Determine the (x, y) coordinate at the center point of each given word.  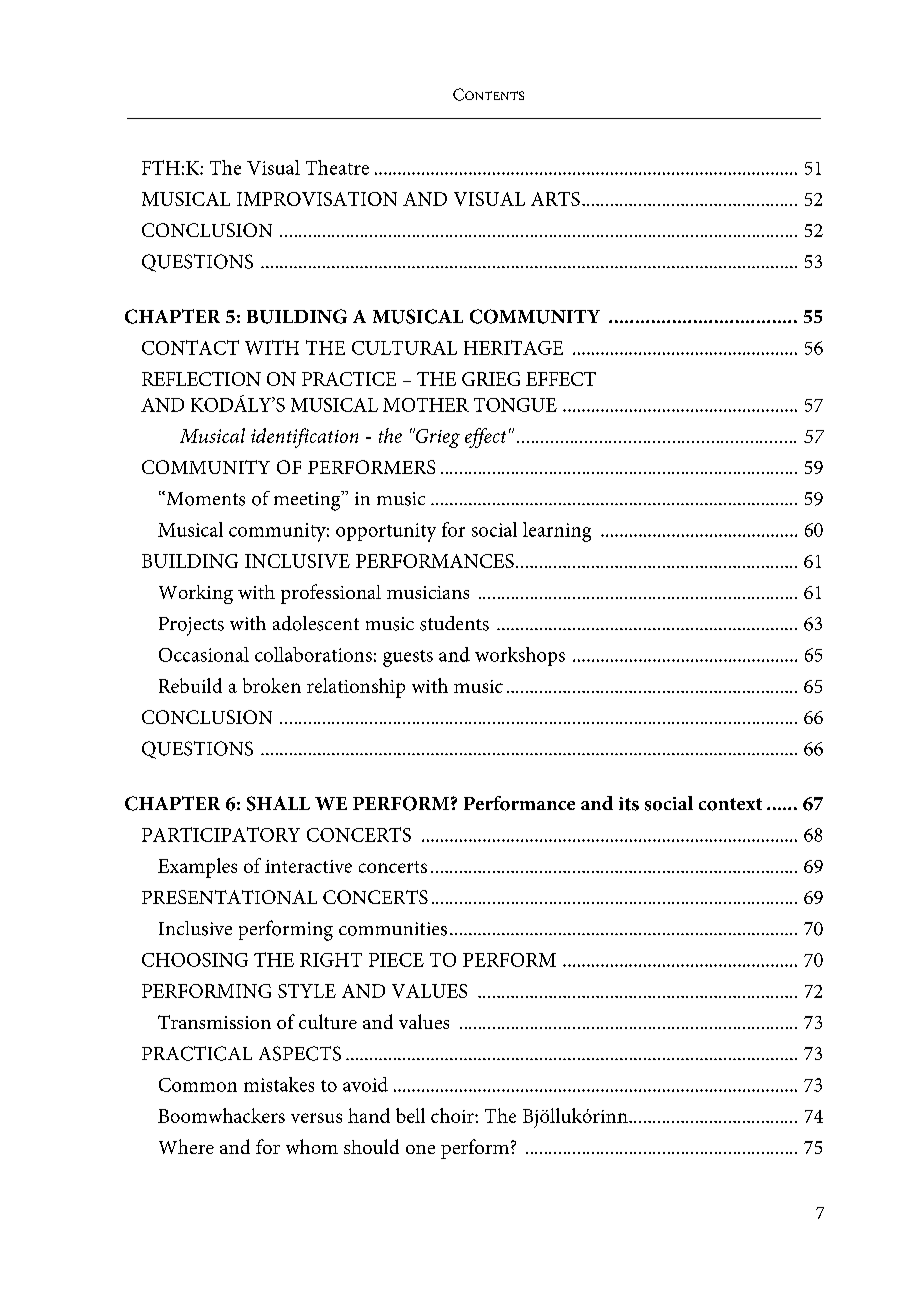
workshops (520, 656)
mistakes (279, 1084)
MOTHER (426, 405)
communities (393, 929)
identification (304, 438)
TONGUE (515, 405)
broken (272, 685)
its (629, 804)
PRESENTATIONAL (229, 897)
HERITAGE (513, 347)
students (454, 623)
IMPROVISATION (317, 199)
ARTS (555, 199)
